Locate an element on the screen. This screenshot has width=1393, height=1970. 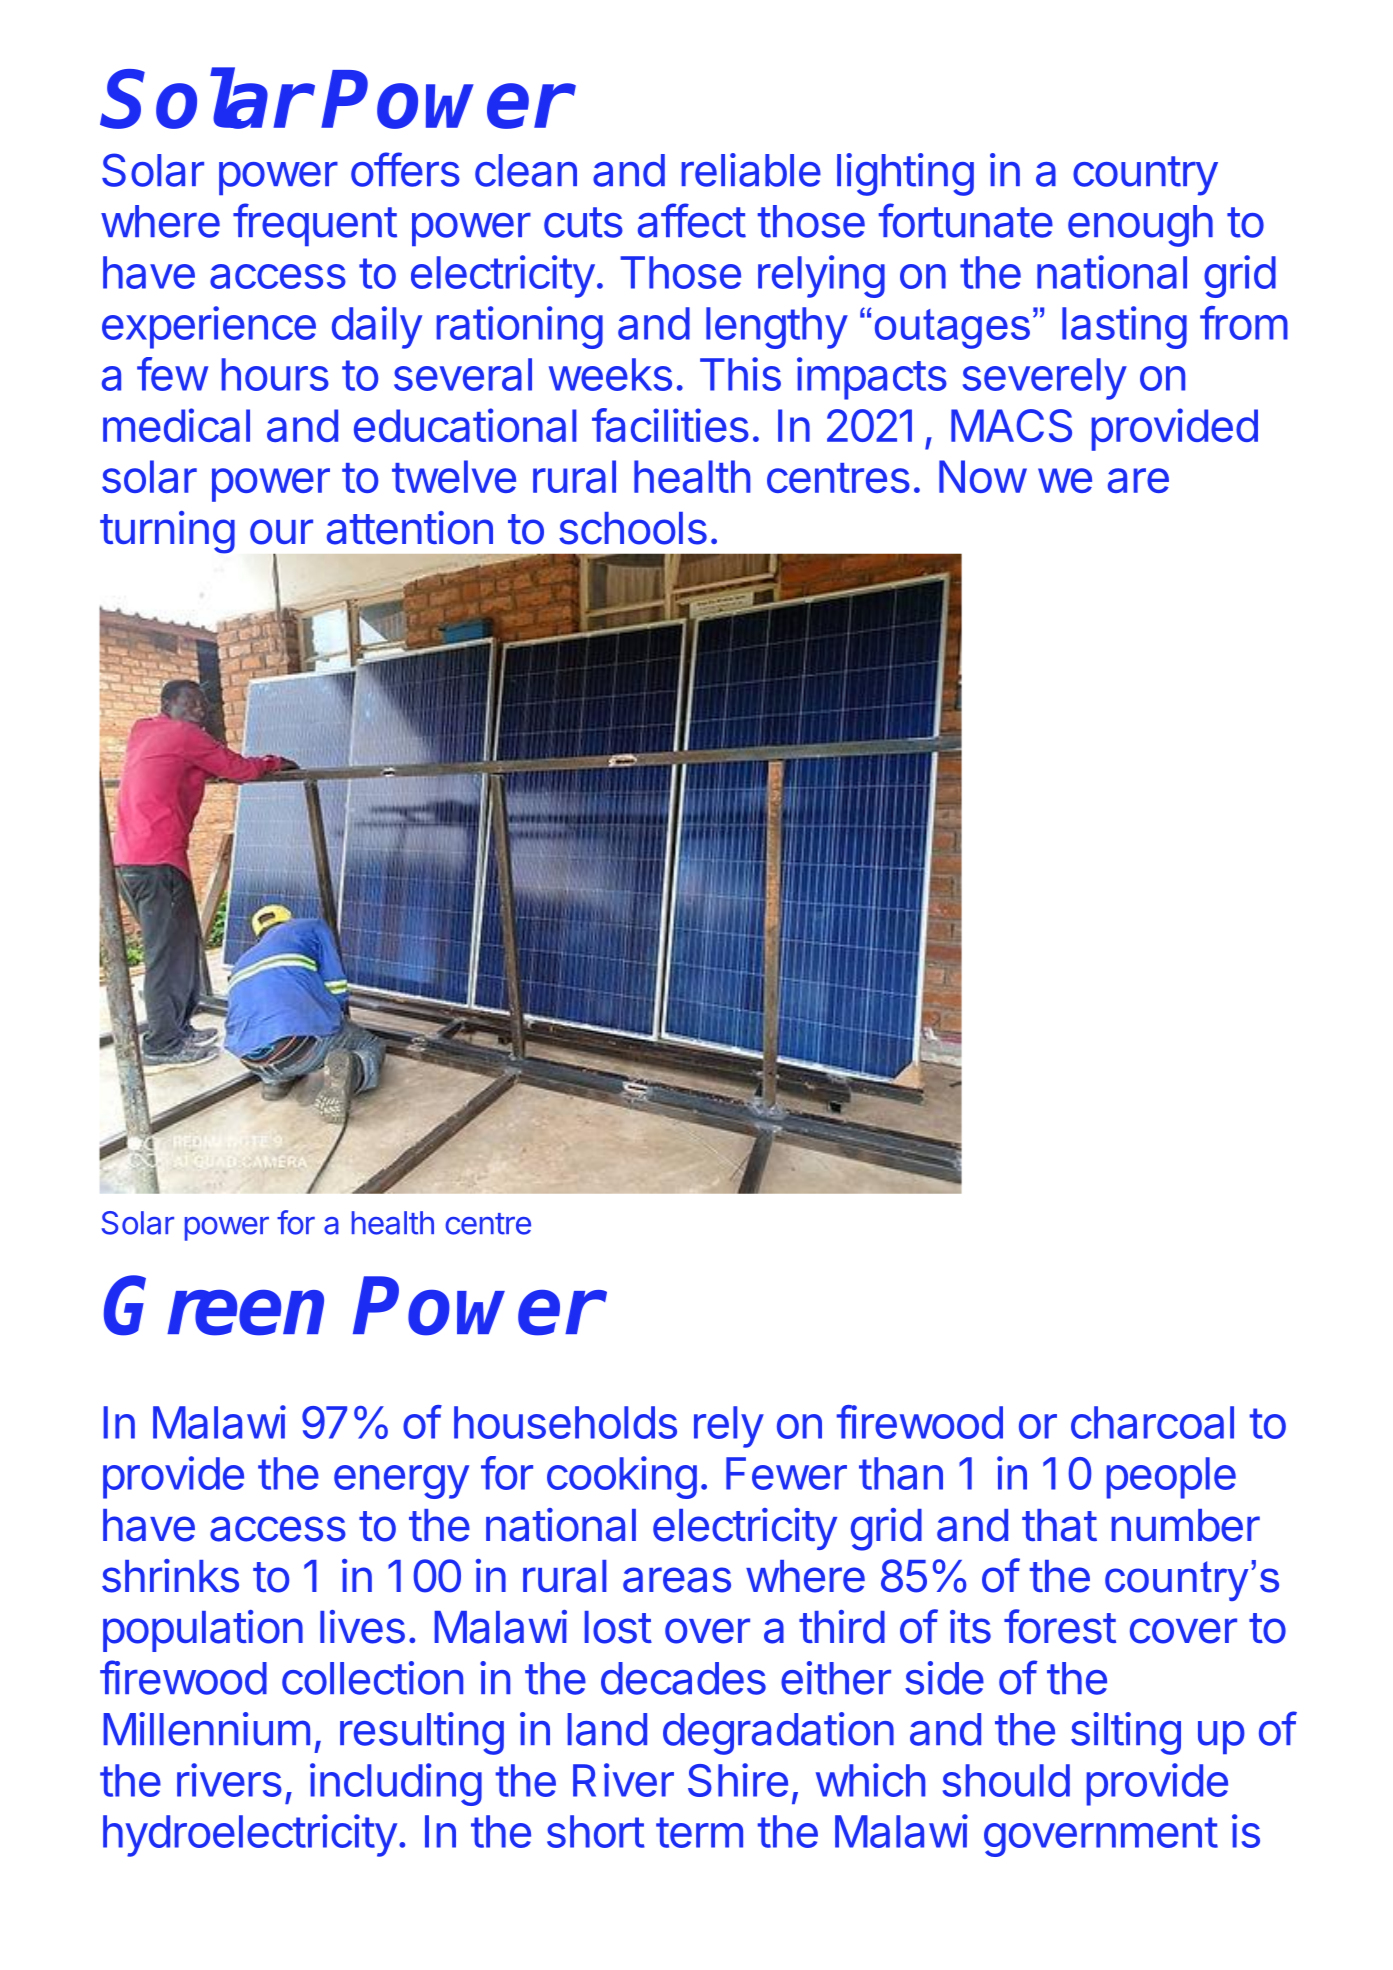
affect is located at coordinates (692, 220).
